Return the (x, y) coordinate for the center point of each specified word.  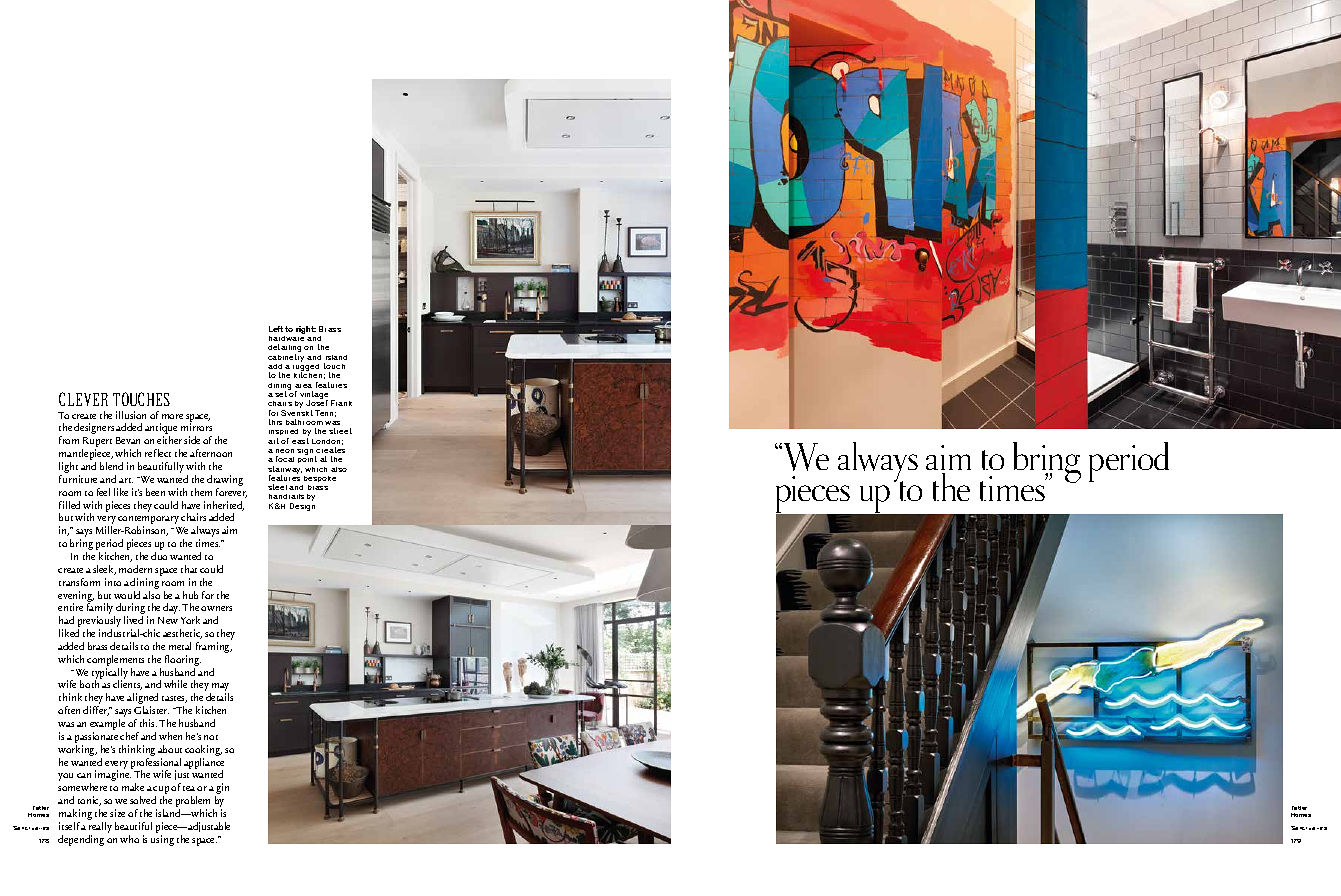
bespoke (320, 479)
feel (103, 492)
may (219, 688)
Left (276, 329)
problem (195, 803)
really (100, 829)
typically (110, 675)
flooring (183, 662)
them (201, 492)
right (306, 330)
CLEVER (83, 399)
